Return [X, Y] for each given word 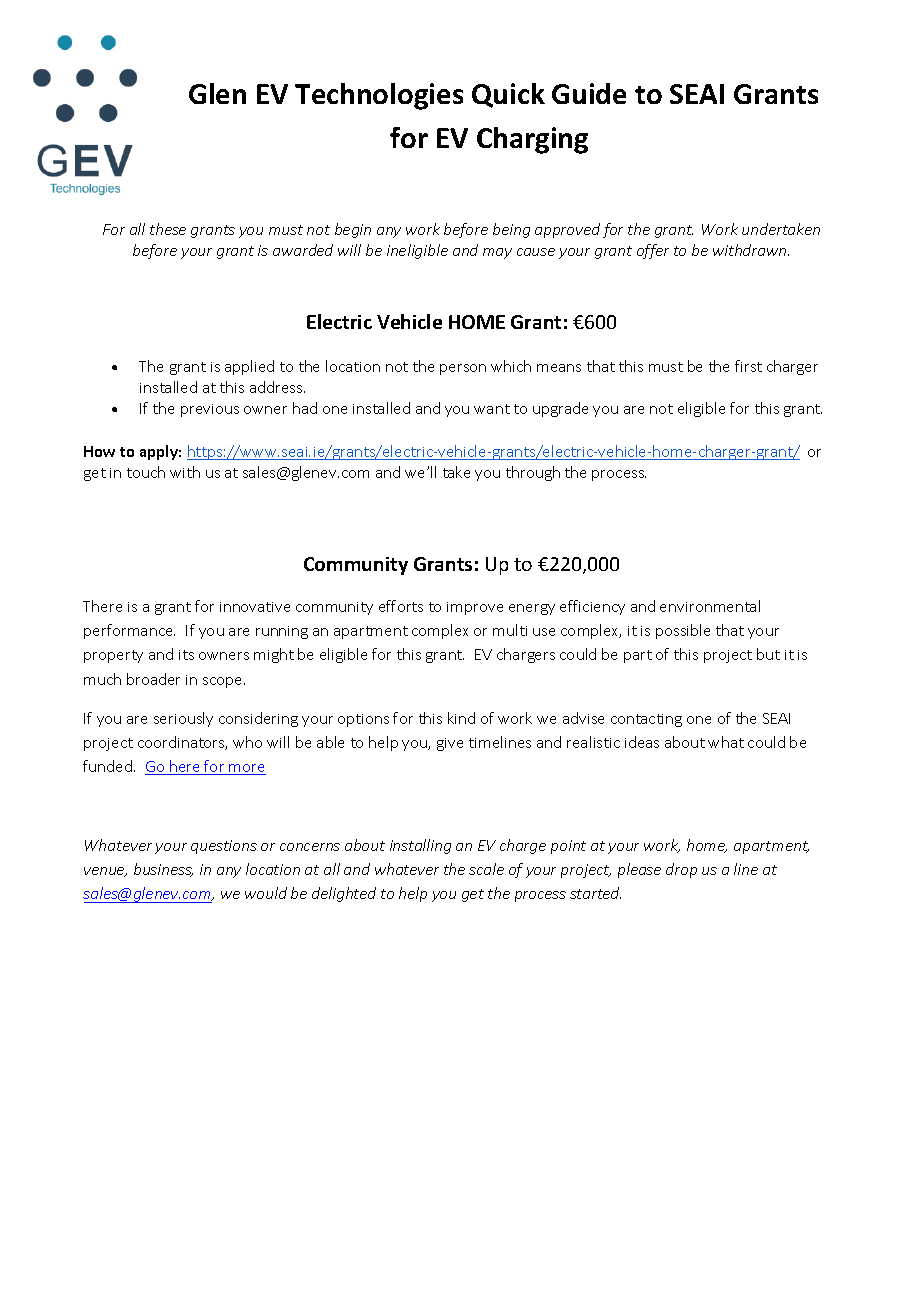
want [492, 409]
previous [210, 410]
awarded [303, 250]
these [168, 229]
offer [653, 251]
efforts [401, 606]
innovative [255, 607]
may [497, 253]
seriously [183, 719]
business [163, 870]
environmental [710, 606]
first [748, 366]
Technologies [379, 96]
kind [461, 718]
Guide [589, 93]
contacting [646, 720]
